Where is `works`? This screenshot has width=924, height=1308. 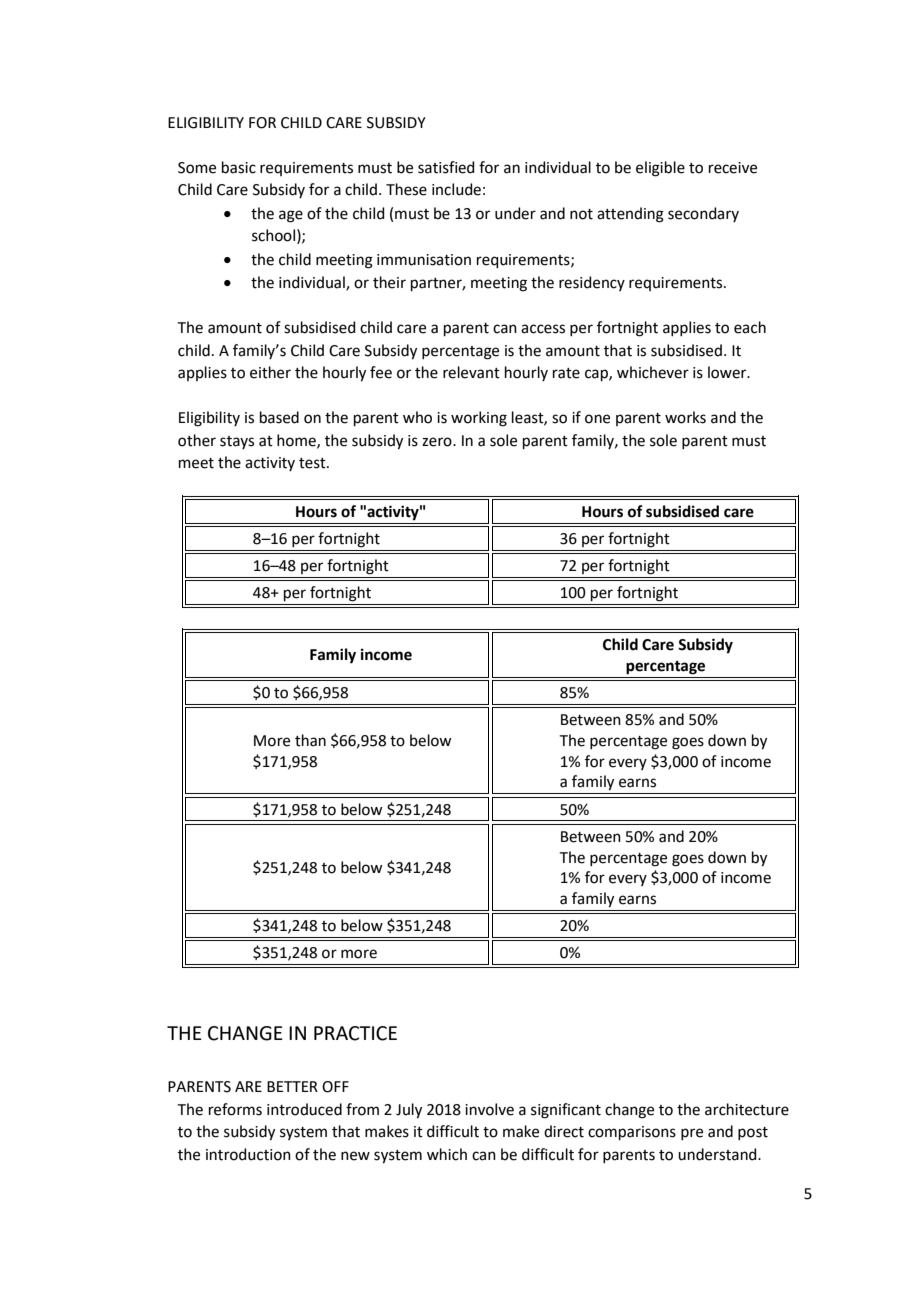
works is located at coordinates (685, 417).
